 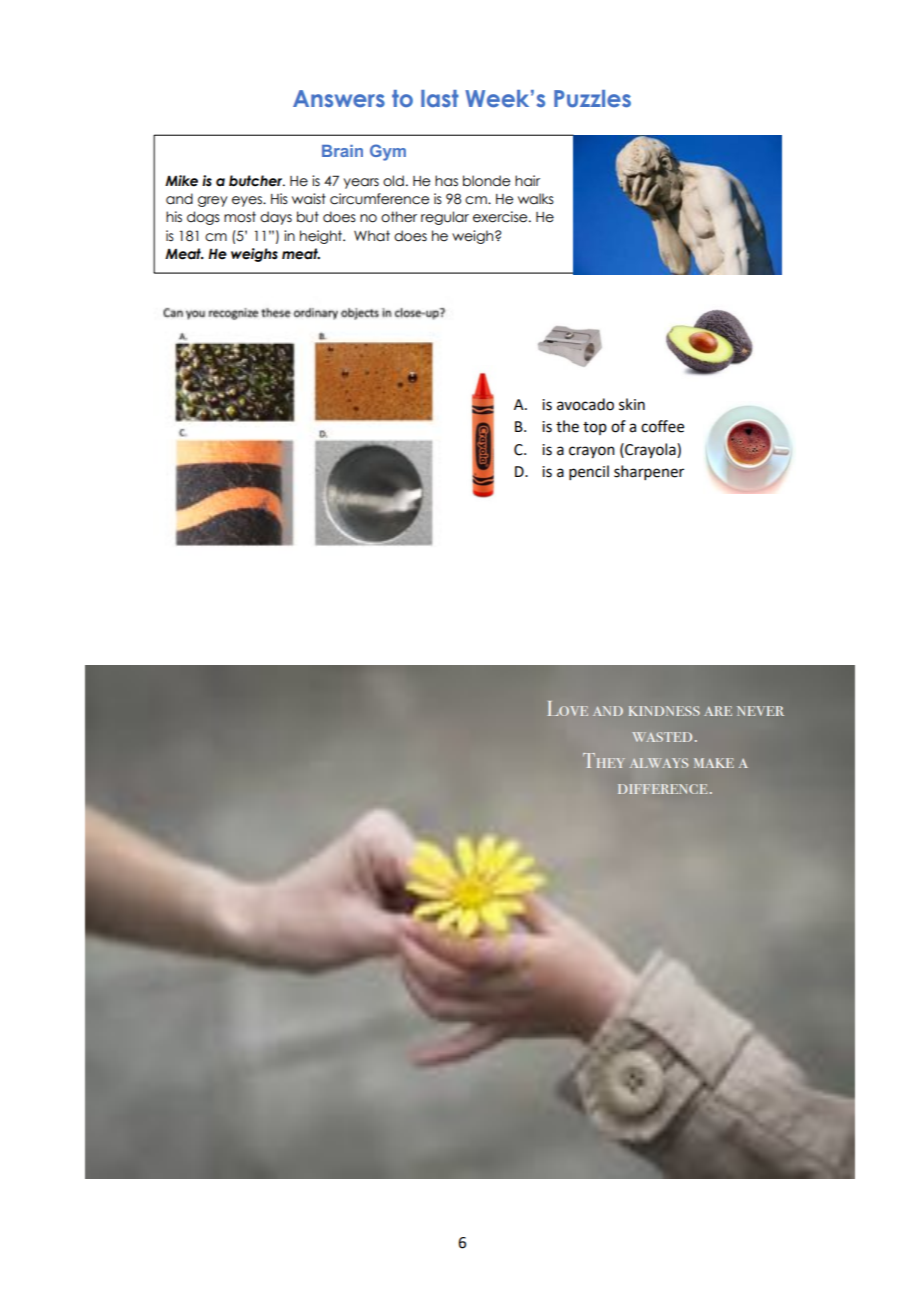 What do you see at coordinates (445, 218) in the screenshot?
I see `regular` at bounding box center [445, 218].
